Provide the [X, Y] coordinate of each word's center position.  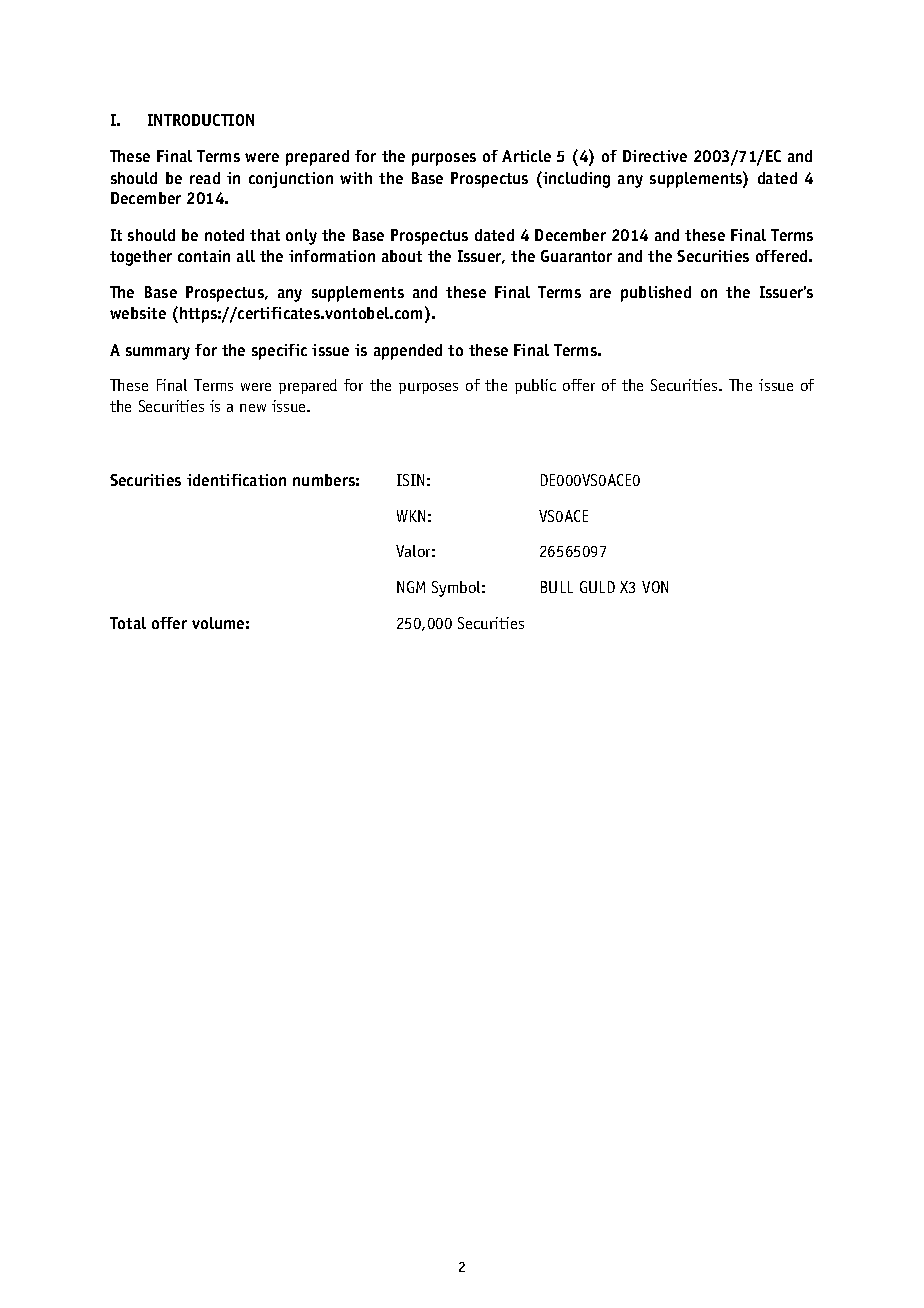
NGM [411, 587]
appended [408, 352]
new [253, 408]
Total [128, 623]
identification [236, 480]
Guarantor [576, 256]
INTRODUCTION [201, 120]
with [356, 178]
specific [279, 352]
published [656, 294]
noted [224, 235]
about [402, 256]
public [535, 386]
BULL [557, 587]
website [138, 313]
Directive [655, 156]
